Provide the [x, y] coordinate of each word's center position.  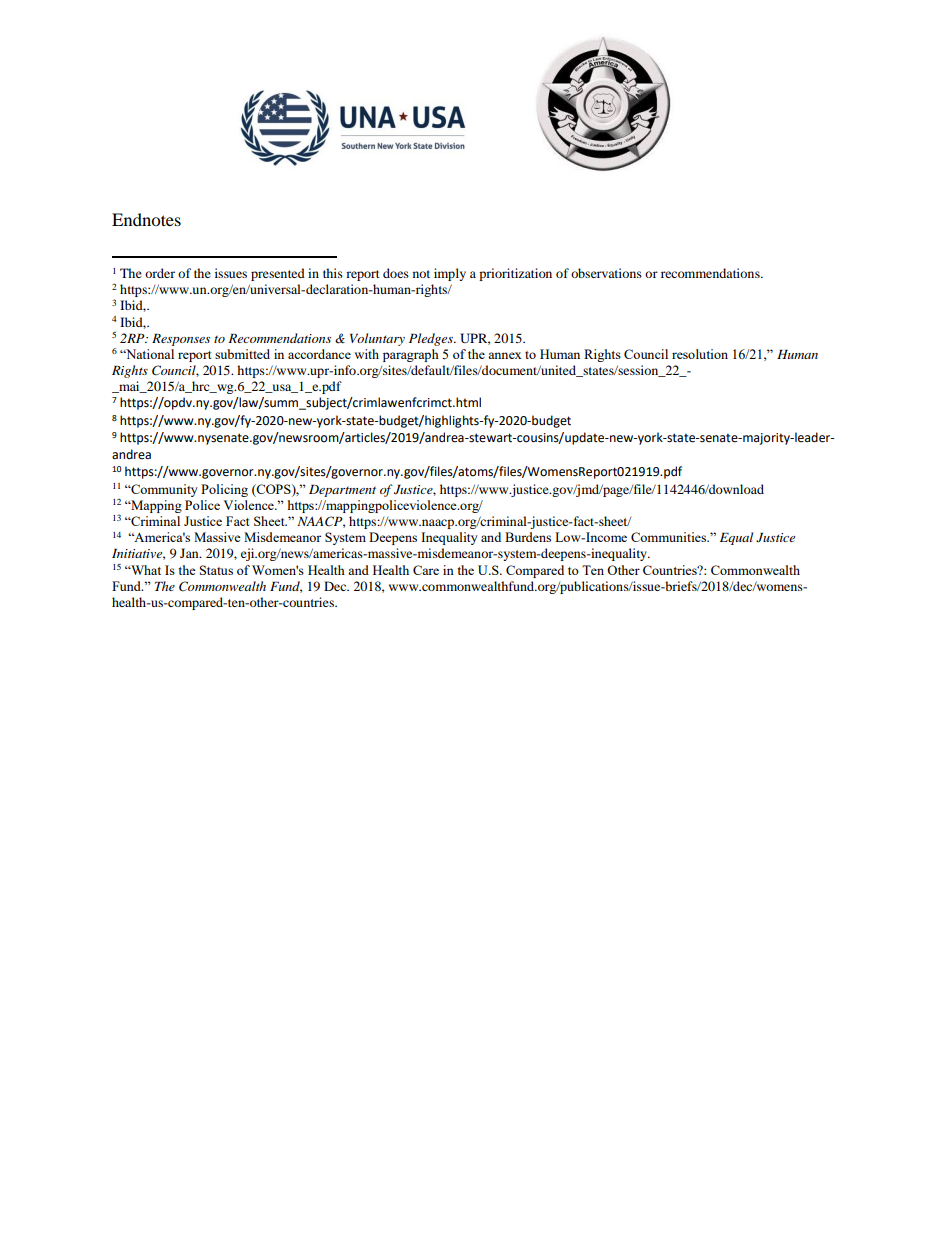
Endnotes [146, 219]
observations [606, 273]
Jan [190, 553]
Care [426, 570]
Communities [670, 537]
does [396, 273]
